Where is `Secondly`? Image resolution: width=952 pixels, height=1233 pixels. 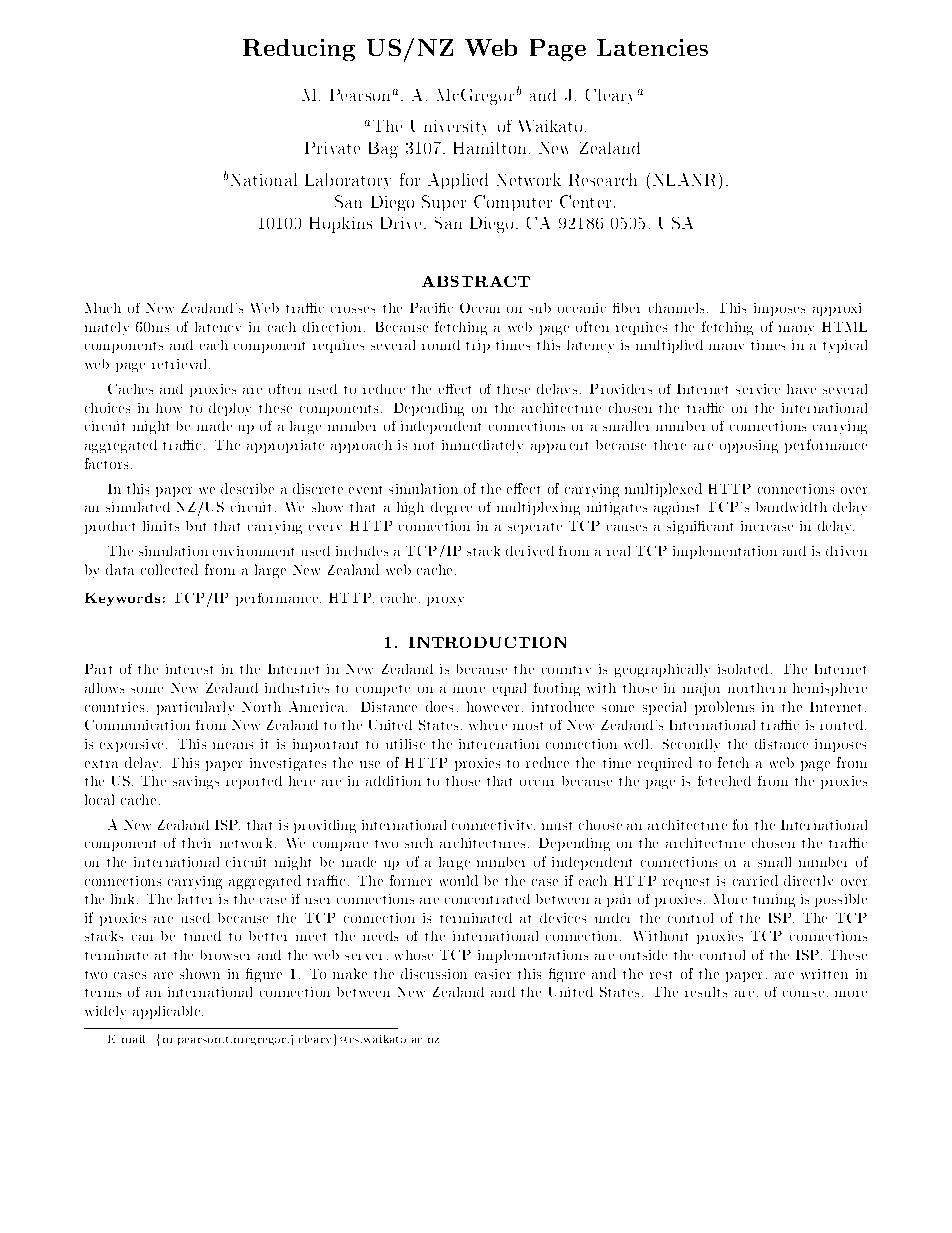
Secondly is located at coordinates (691, 745).
